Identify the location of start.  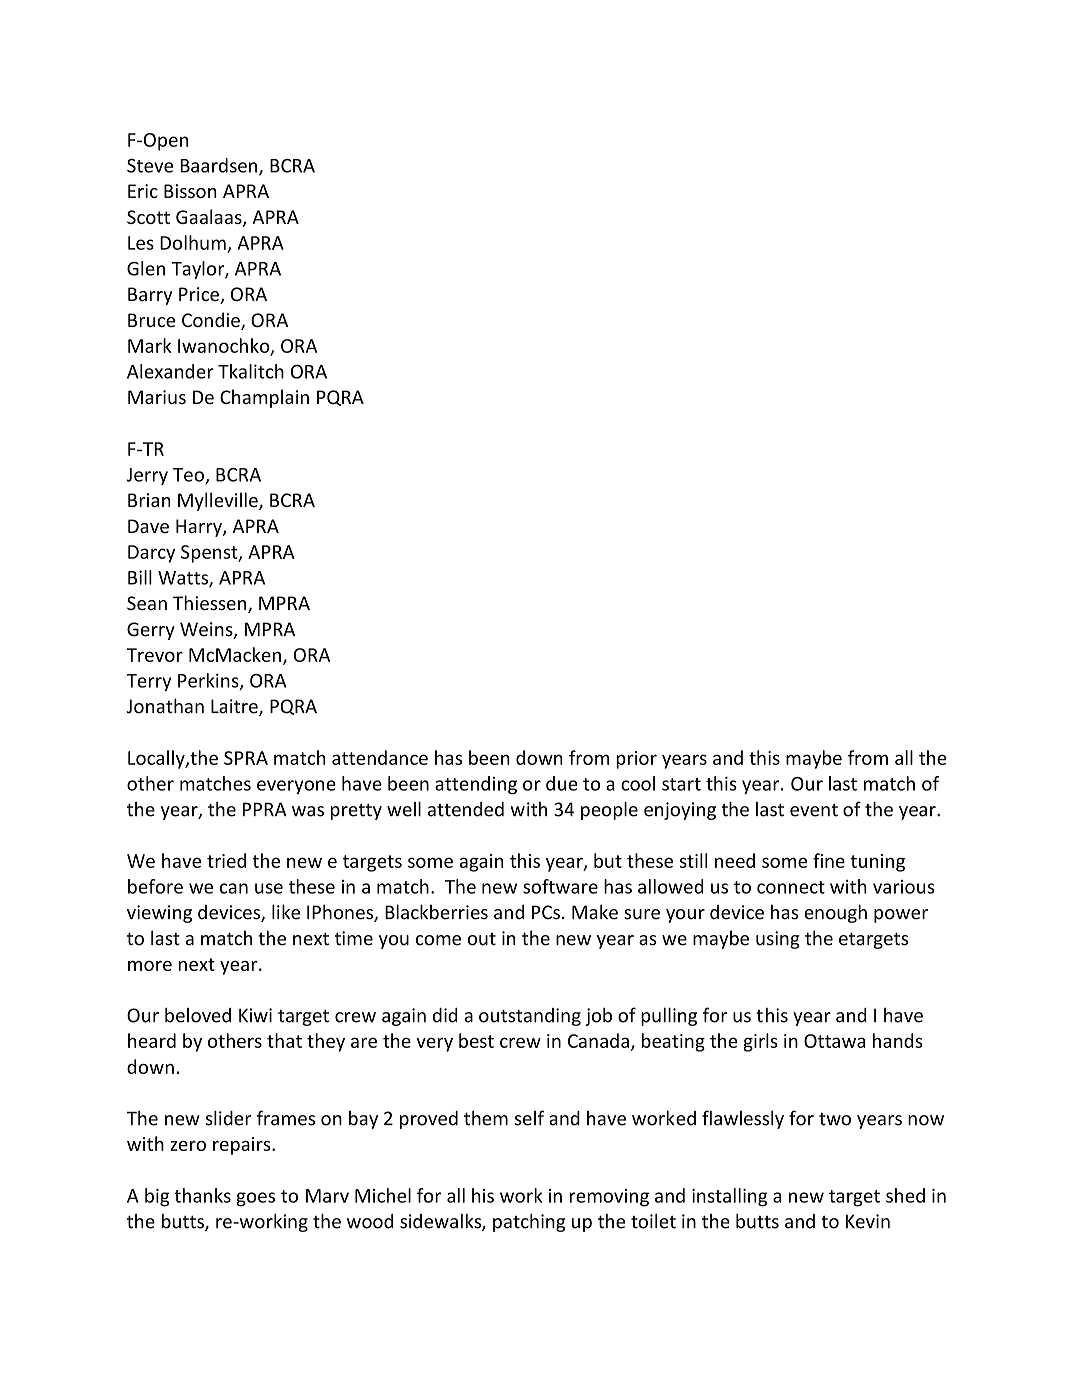
(681, 784).
